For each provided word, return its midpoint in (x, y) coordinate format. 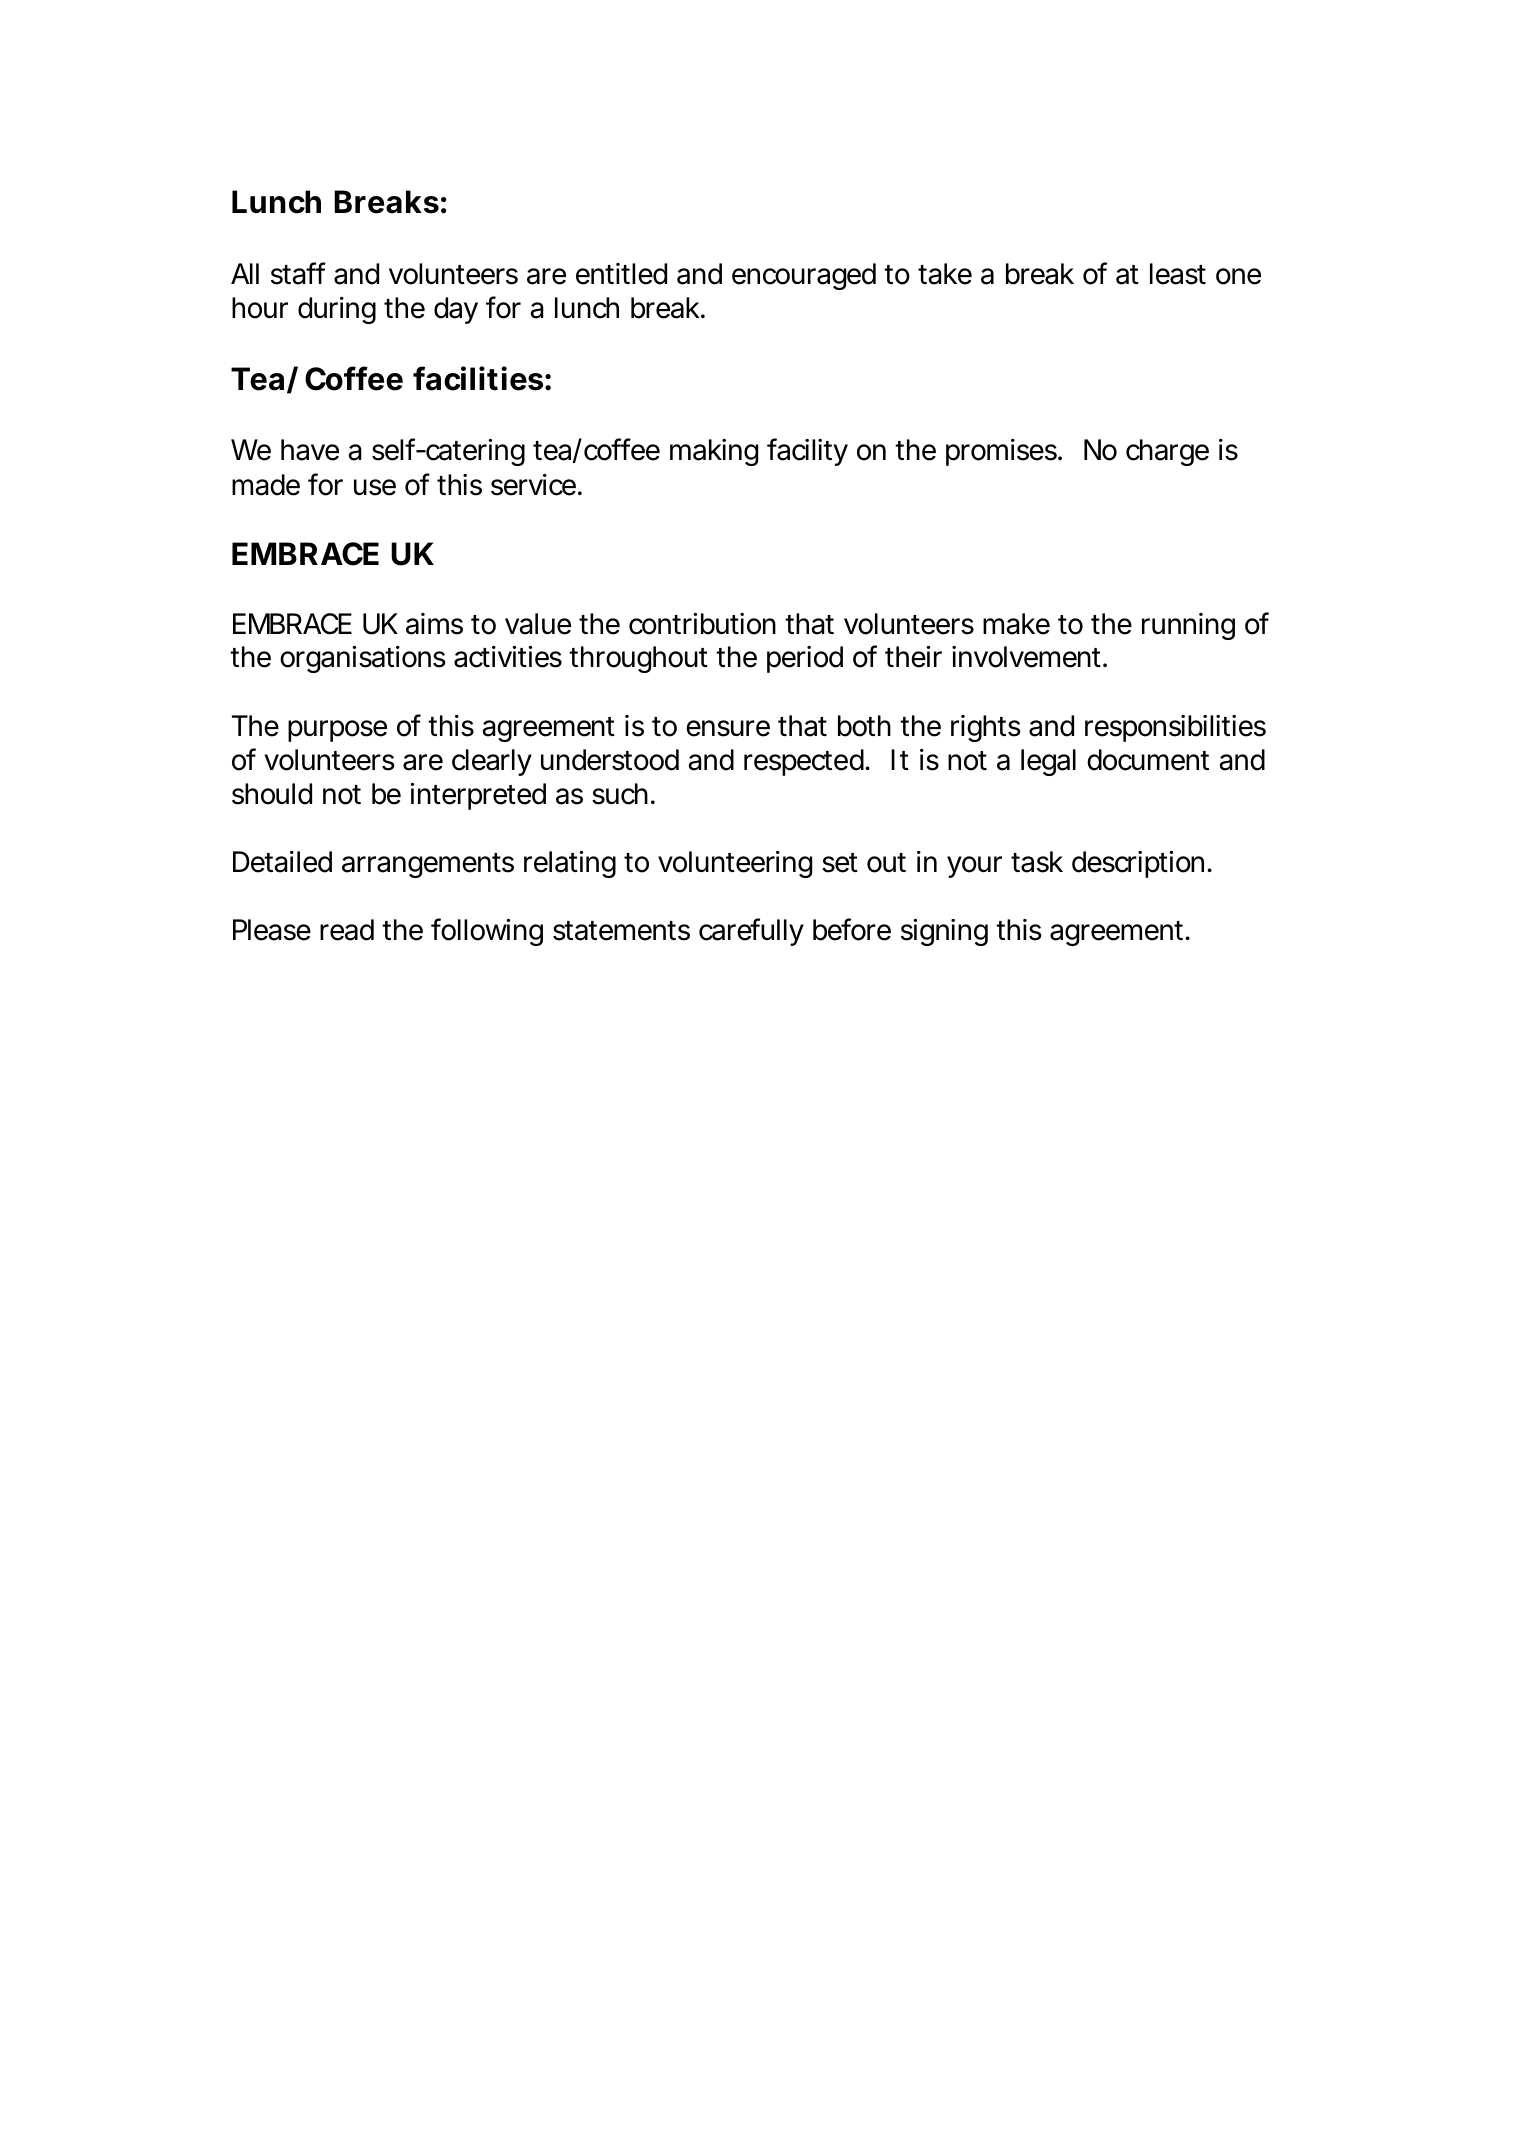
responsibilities (1175, 728)
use (375, 487)
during (337, 310)
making (714, 452)
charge (1167, 452)
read (347, 930)
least (1178, 274)
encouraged (804, 276)
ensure (728, 728)
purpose (337, 731)
